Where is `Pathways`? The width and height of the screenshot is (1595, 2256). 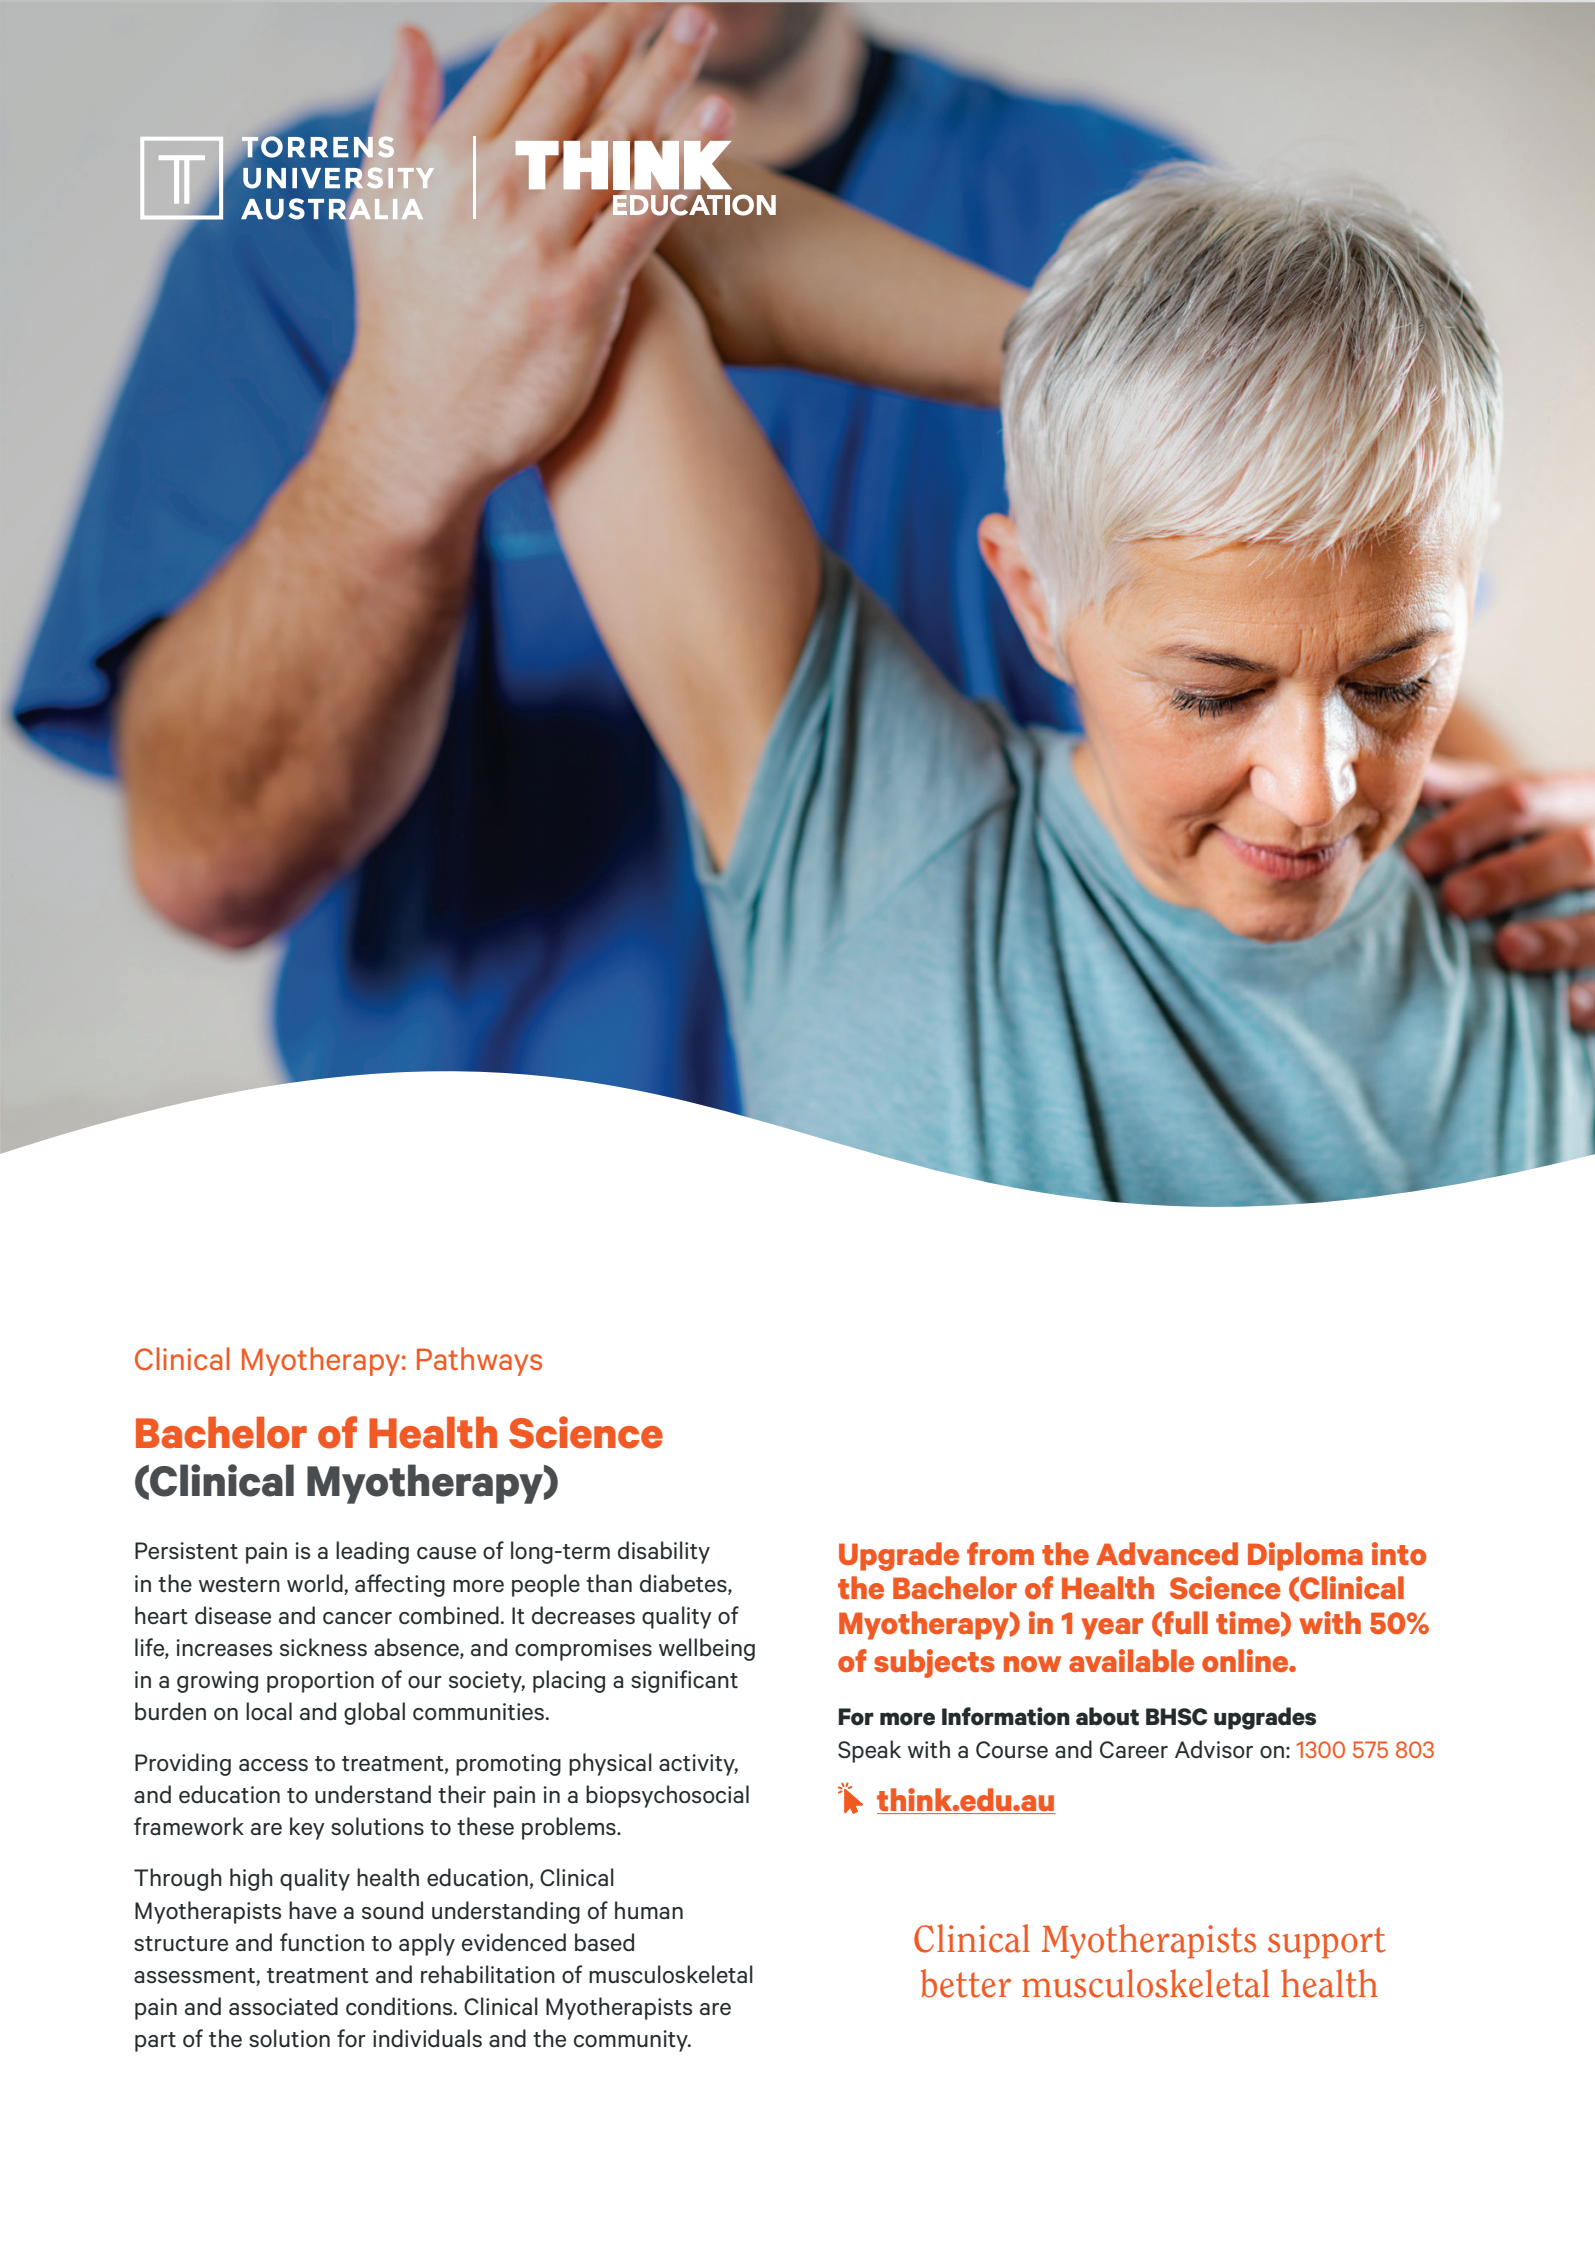
Pathways is located at coordinates (479, 1361).
